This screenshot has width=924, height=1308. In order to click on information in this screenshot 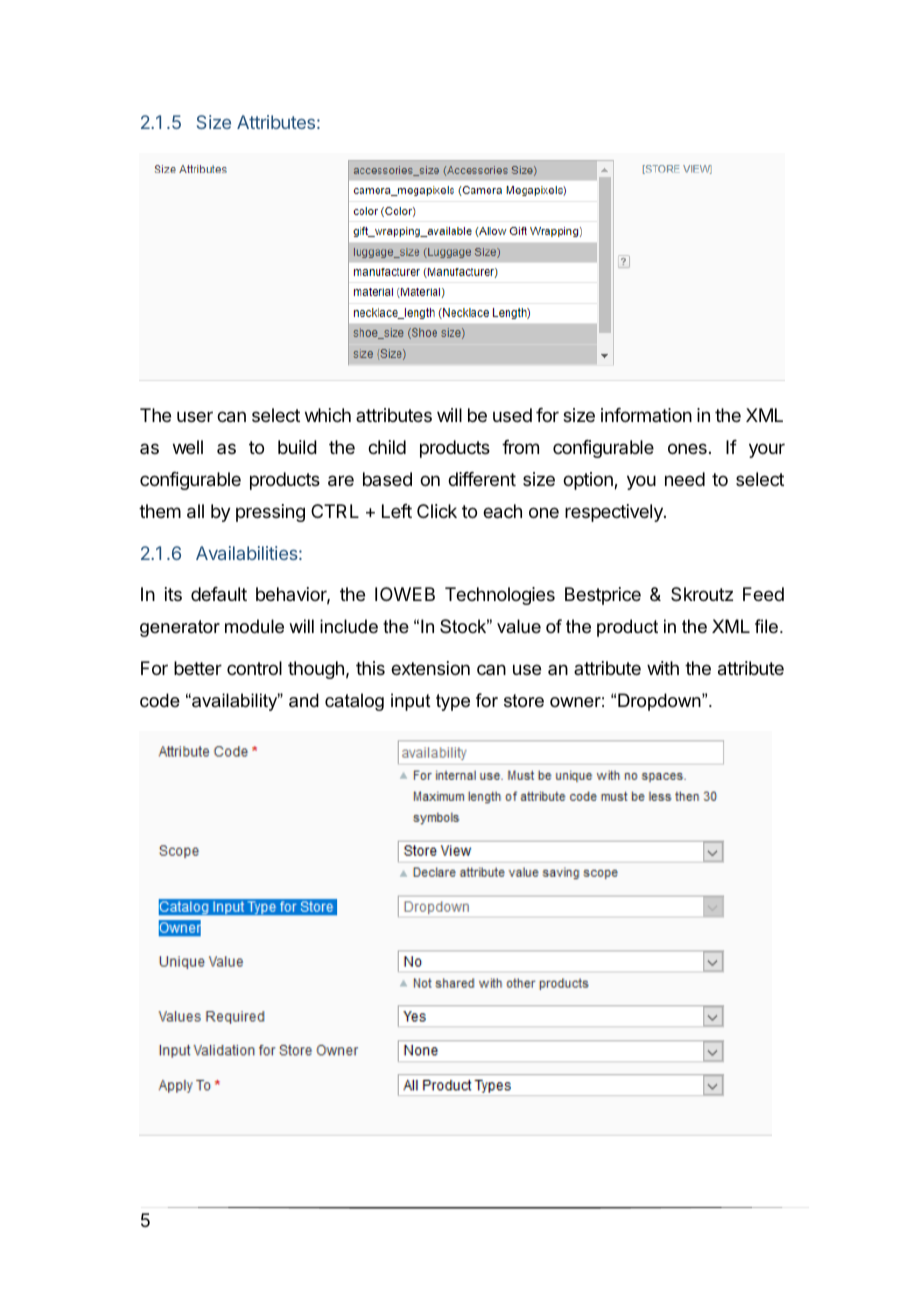, I will do `click(646, 415)`.
